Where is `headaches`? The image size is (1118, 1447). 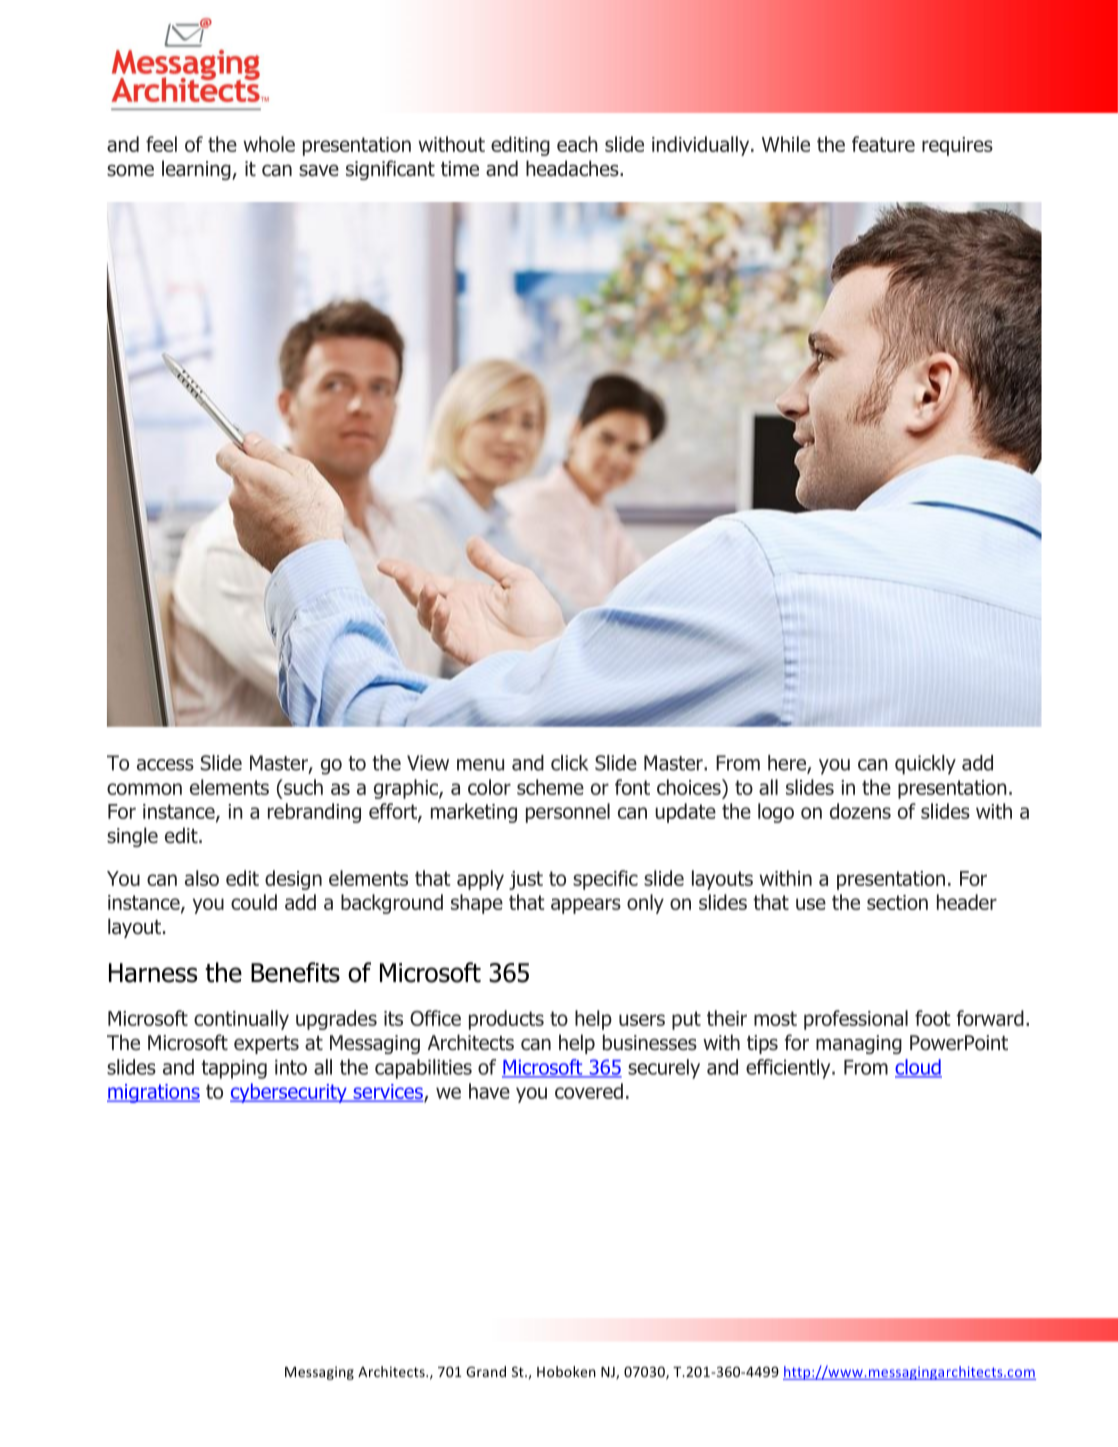 headaches is located at coordinates (573, 168).
